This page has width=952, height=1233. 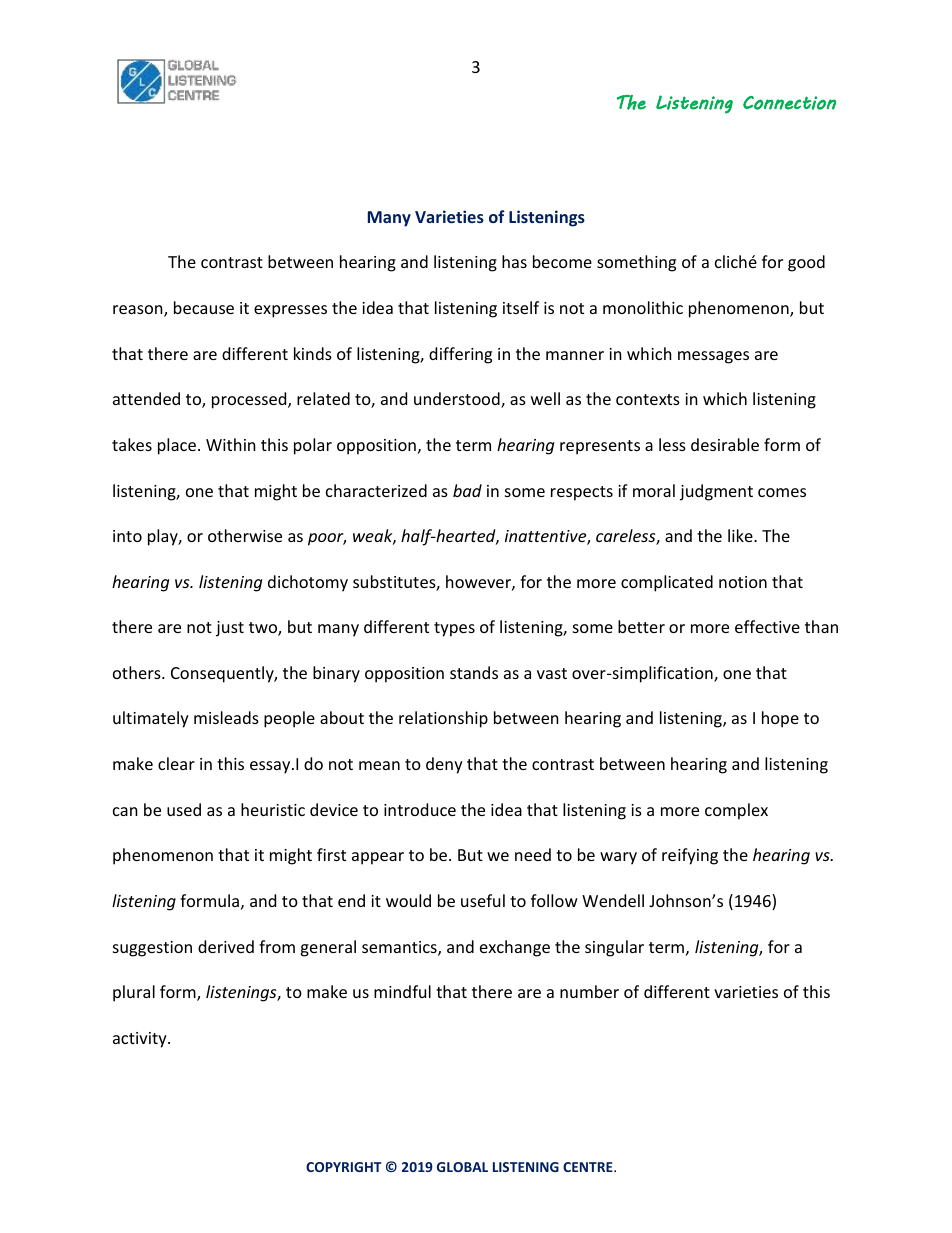 I want to click on types, so click(x=454, y=629).
